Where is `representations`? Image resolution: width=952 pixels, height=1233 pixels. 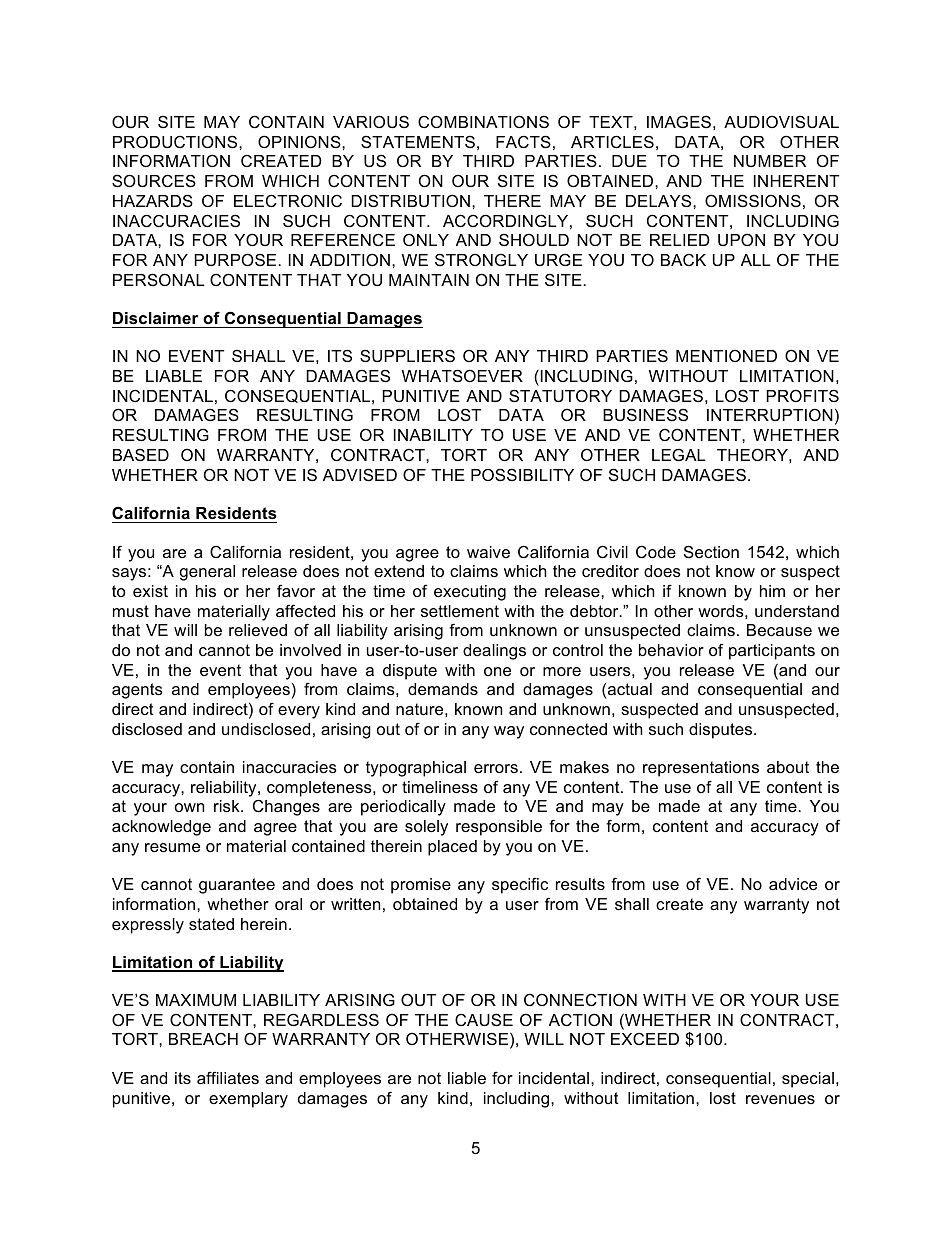 representations is located at coordinates (701, 769).
